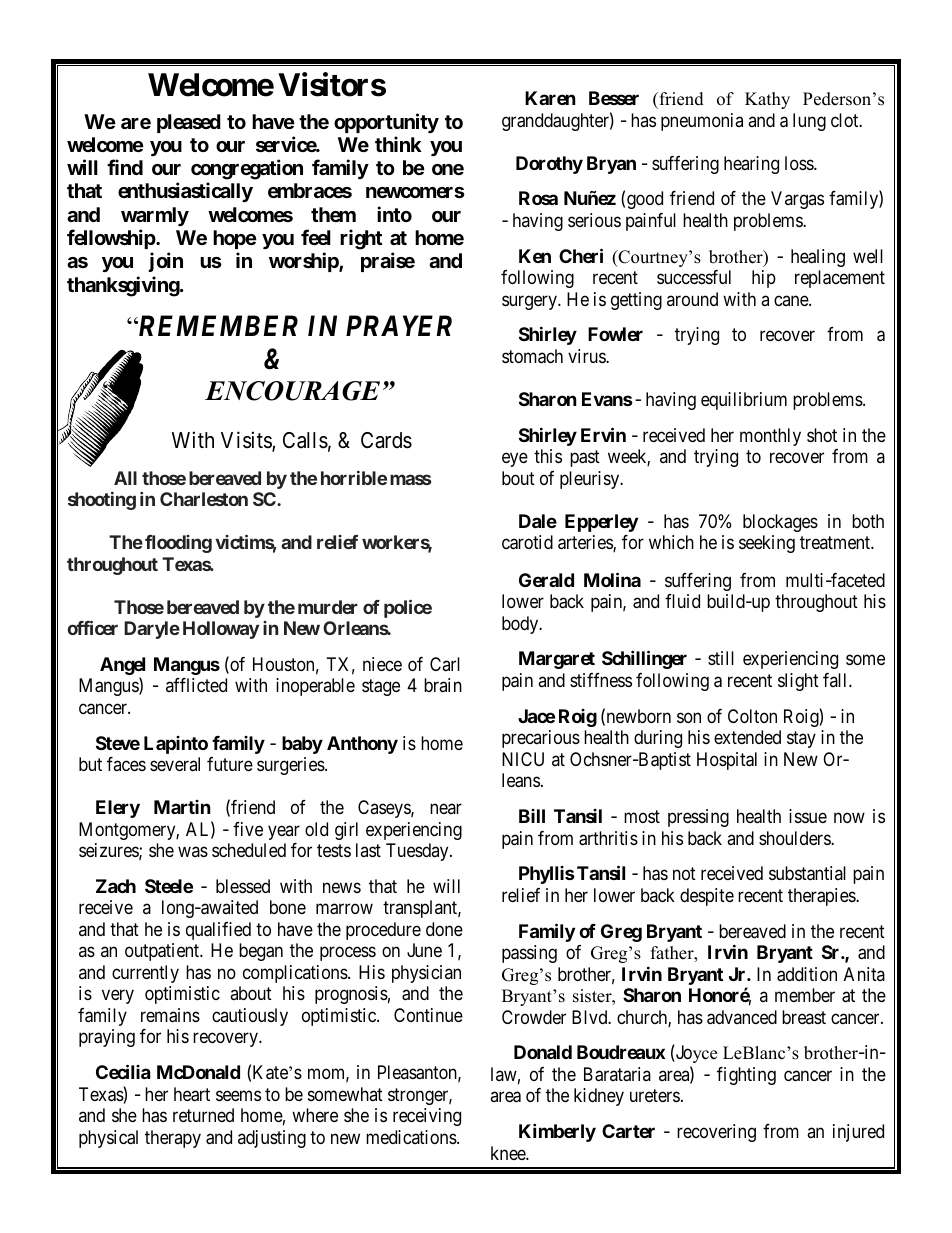  I want to click on near, so click(446, 809).
